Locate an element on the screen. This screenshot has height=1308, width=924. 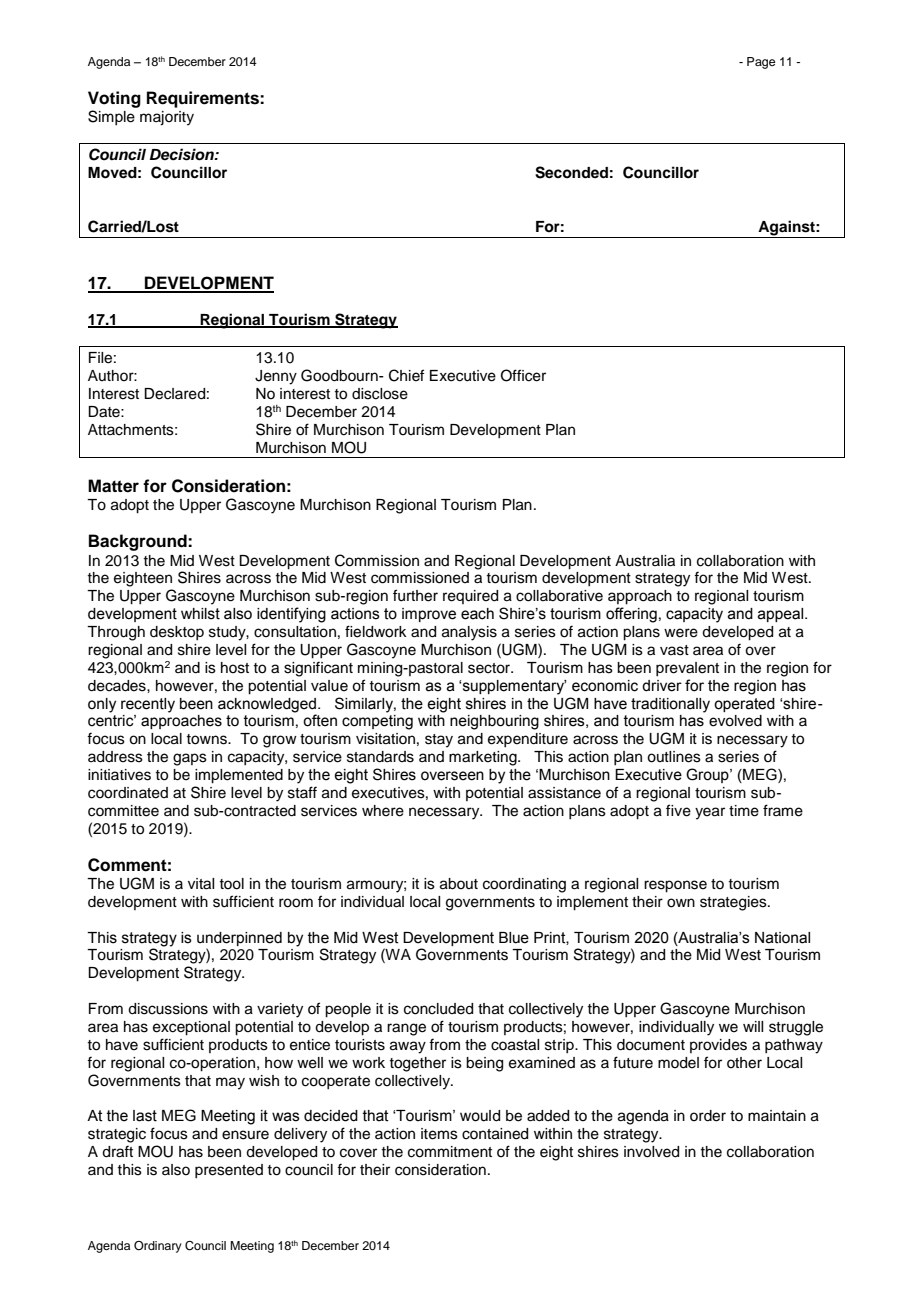
appeal is located at coordinates (782, 615).
